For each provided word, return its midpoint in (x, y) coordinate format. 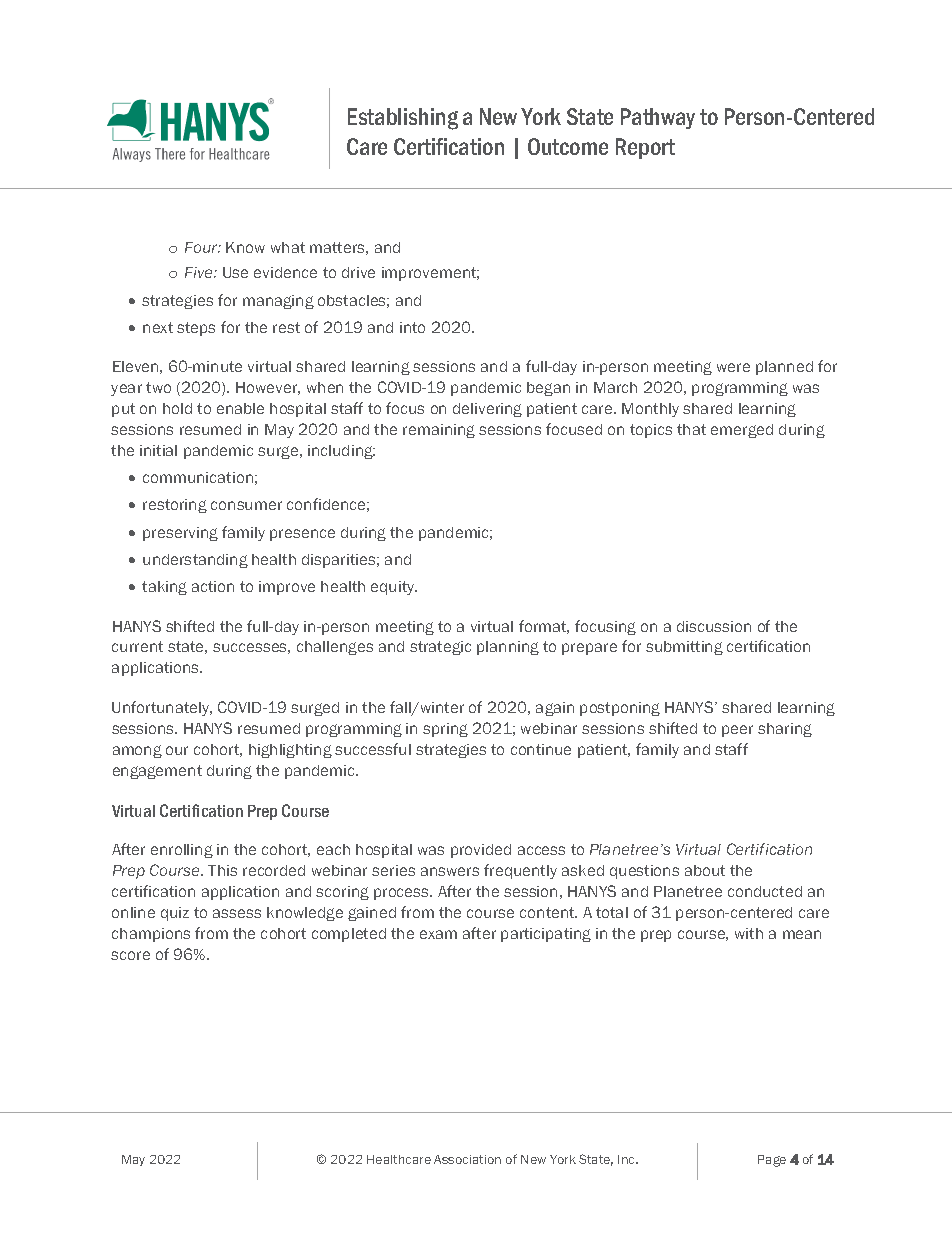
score (130, 955)
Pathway (658, 118)
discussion (714, 626)
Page (772, 1161)
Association (467, 1159)
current (137, 646)
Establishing (403, 119)
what (288, 247)
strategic (440, 648)
